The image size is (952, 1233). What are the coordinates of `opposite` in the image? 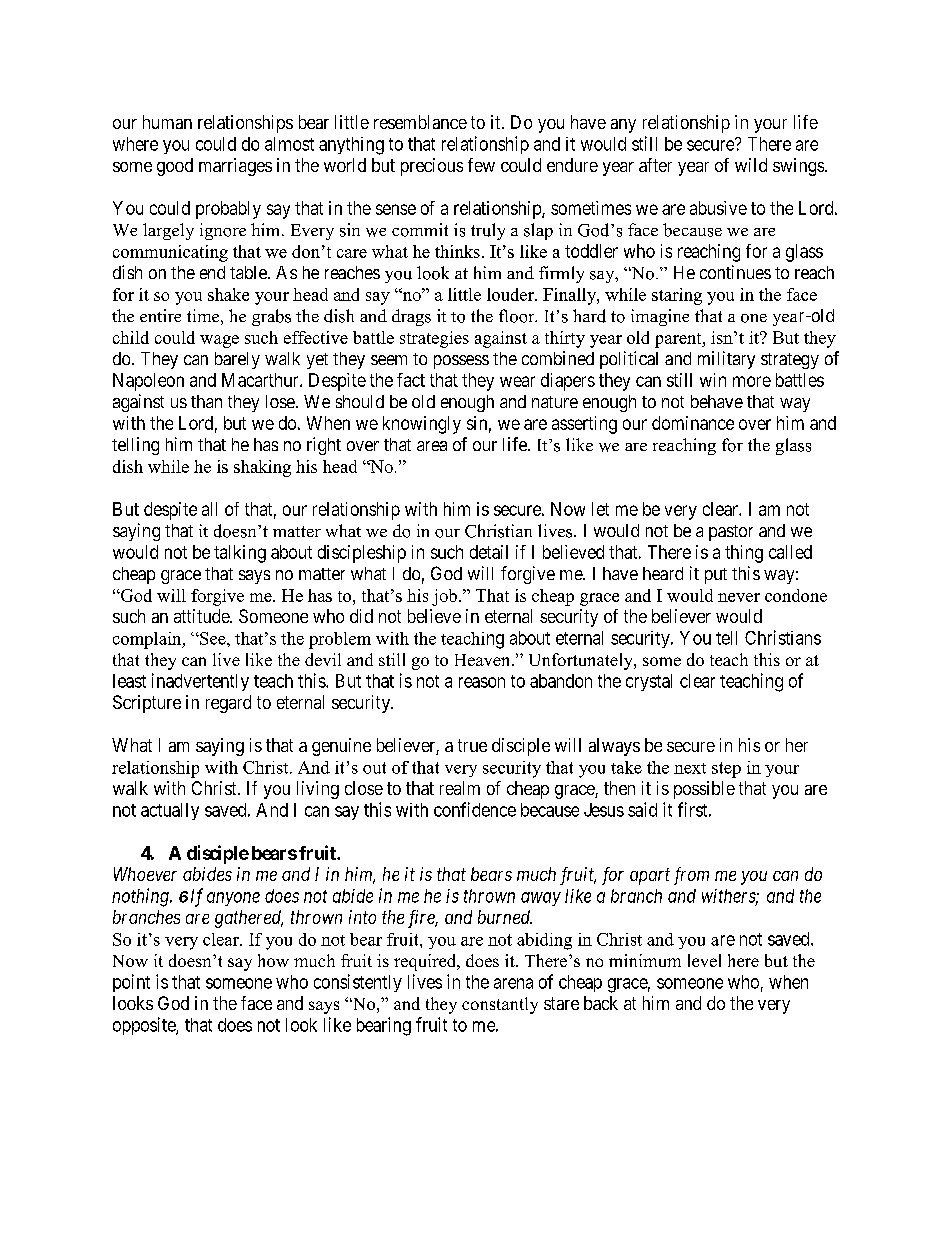 It's located at (145, 1026).
